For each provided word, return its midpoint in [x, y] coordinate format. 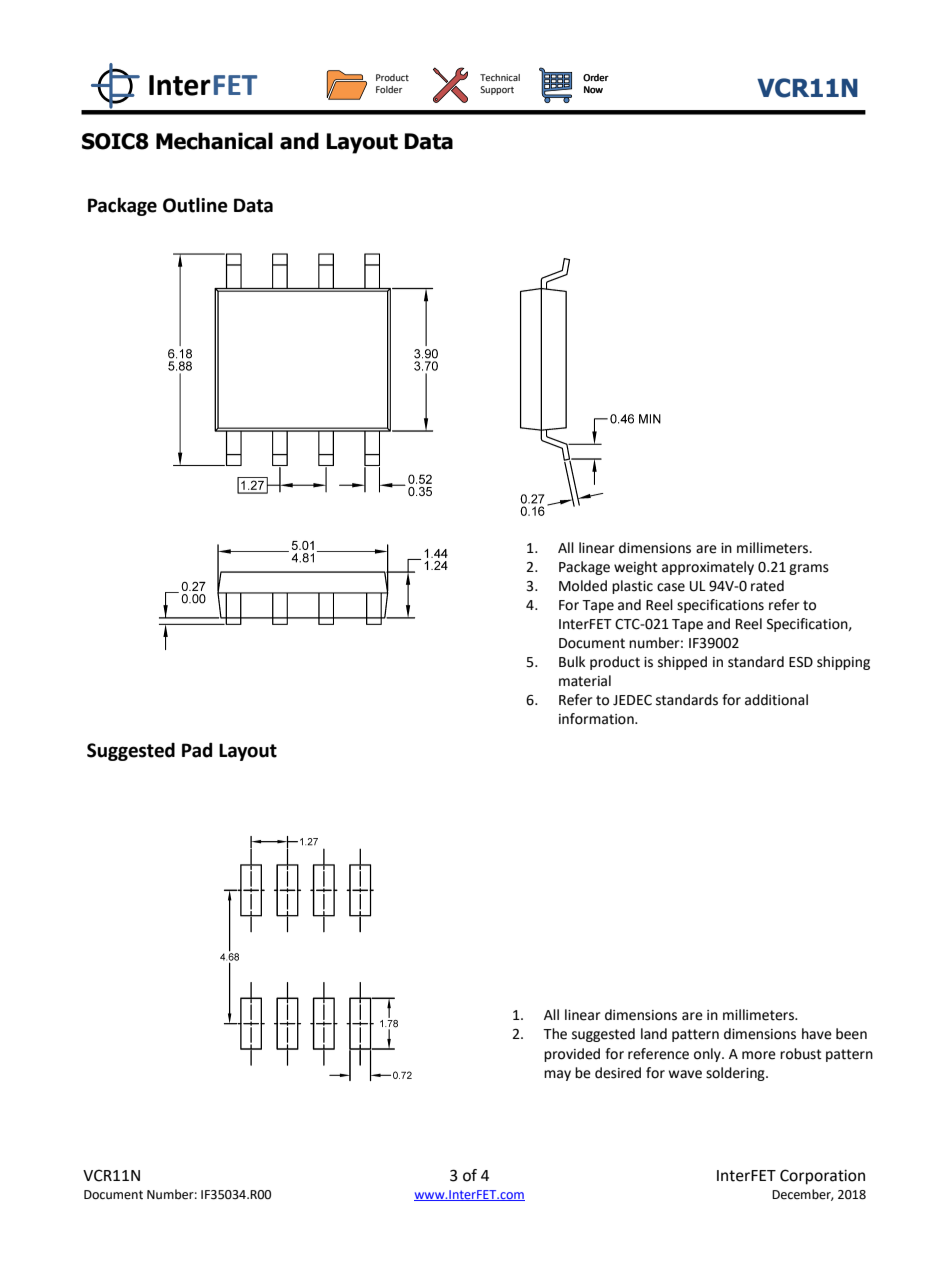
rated [767, 586]
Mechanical [214, 141]
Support [497, 90]
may [557, 1075]
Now [593, 90]
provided [572, 1055]
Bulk [572, 662]
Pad [197, 750]
